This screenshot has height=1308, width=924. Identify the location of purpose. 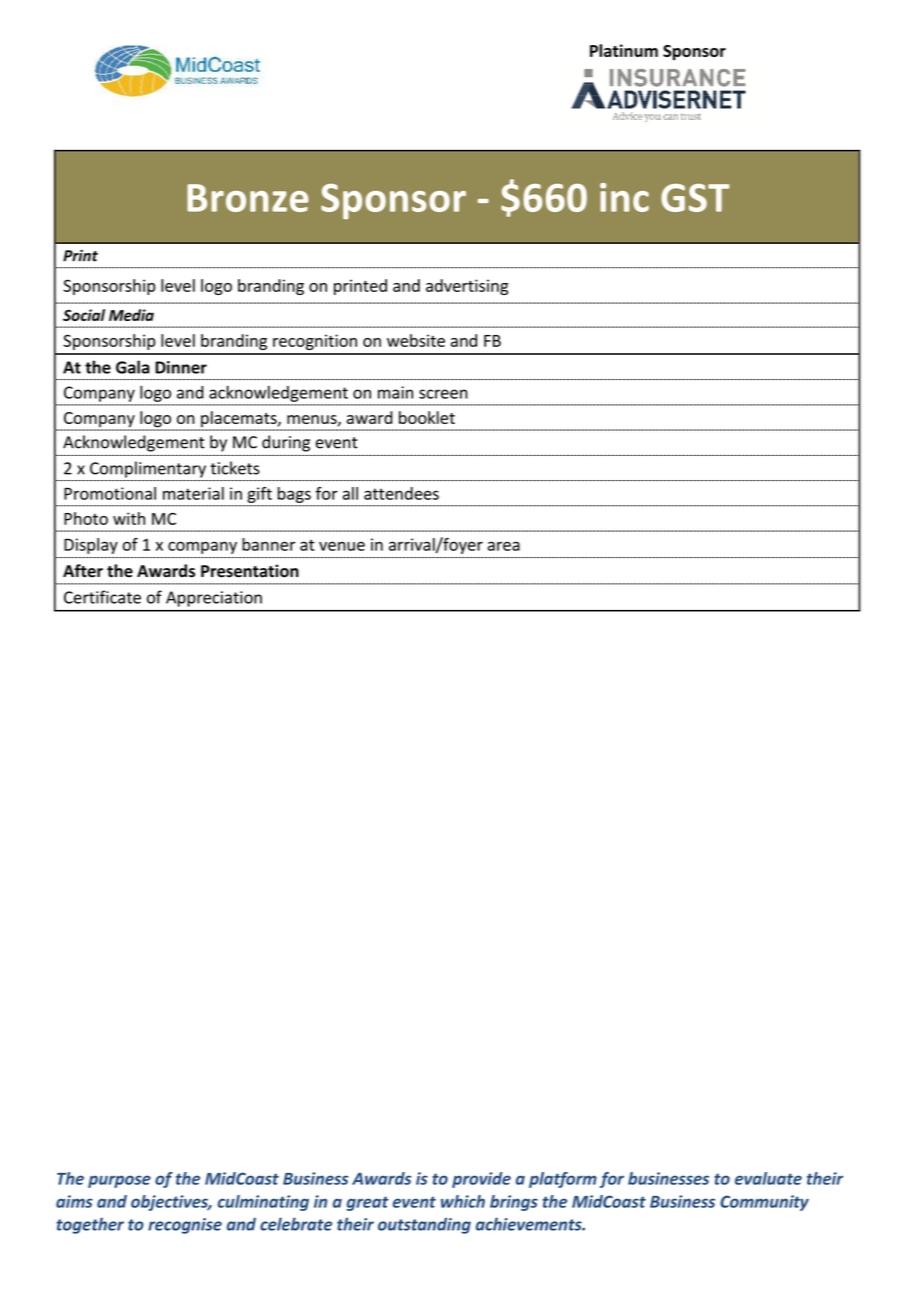
(119, 1181).
